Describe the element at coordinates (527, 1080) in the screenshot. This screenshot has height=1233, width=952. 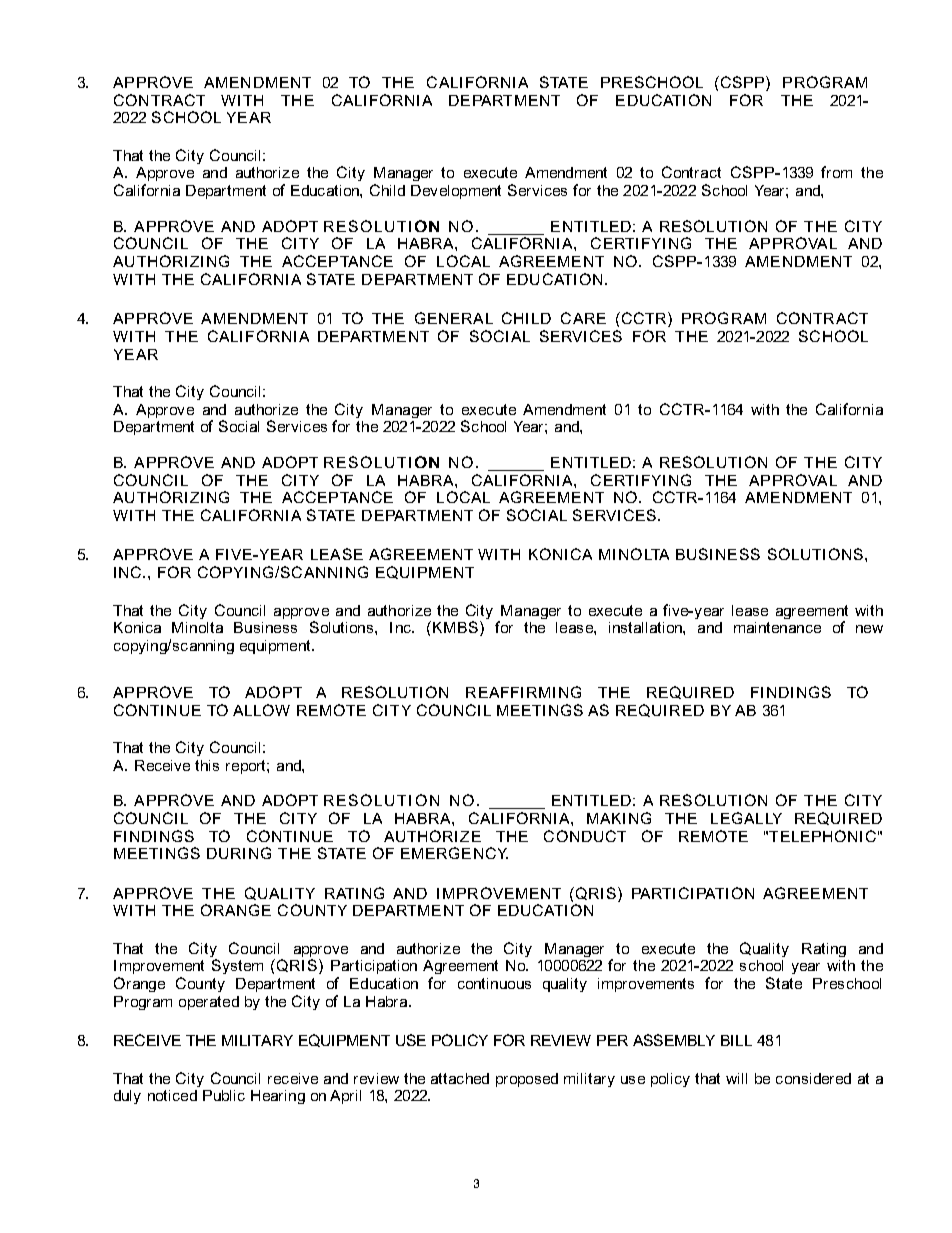
I see `proposed` at that location.
